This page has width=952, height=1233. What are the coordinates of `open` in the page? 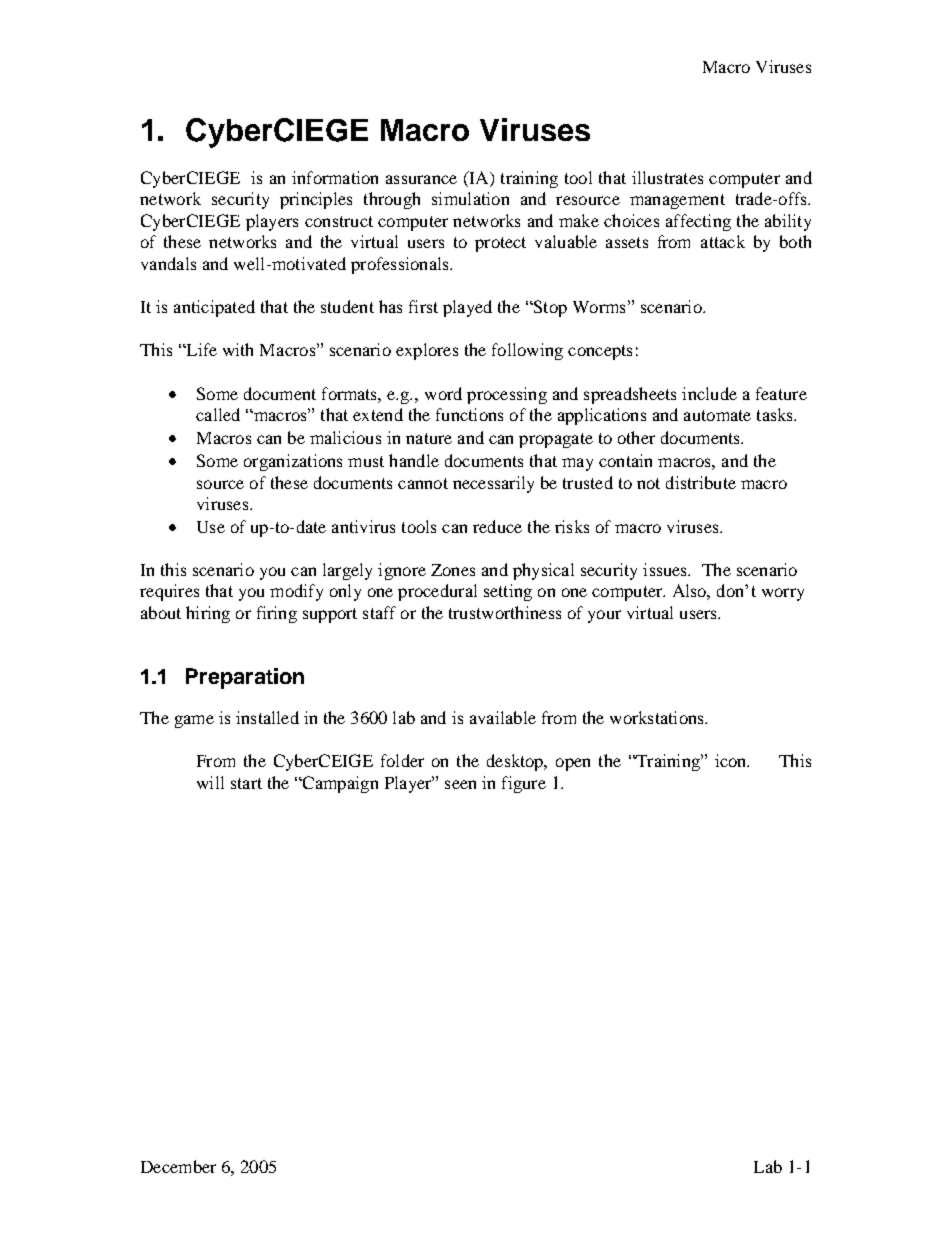 It's located at (573, 764).
